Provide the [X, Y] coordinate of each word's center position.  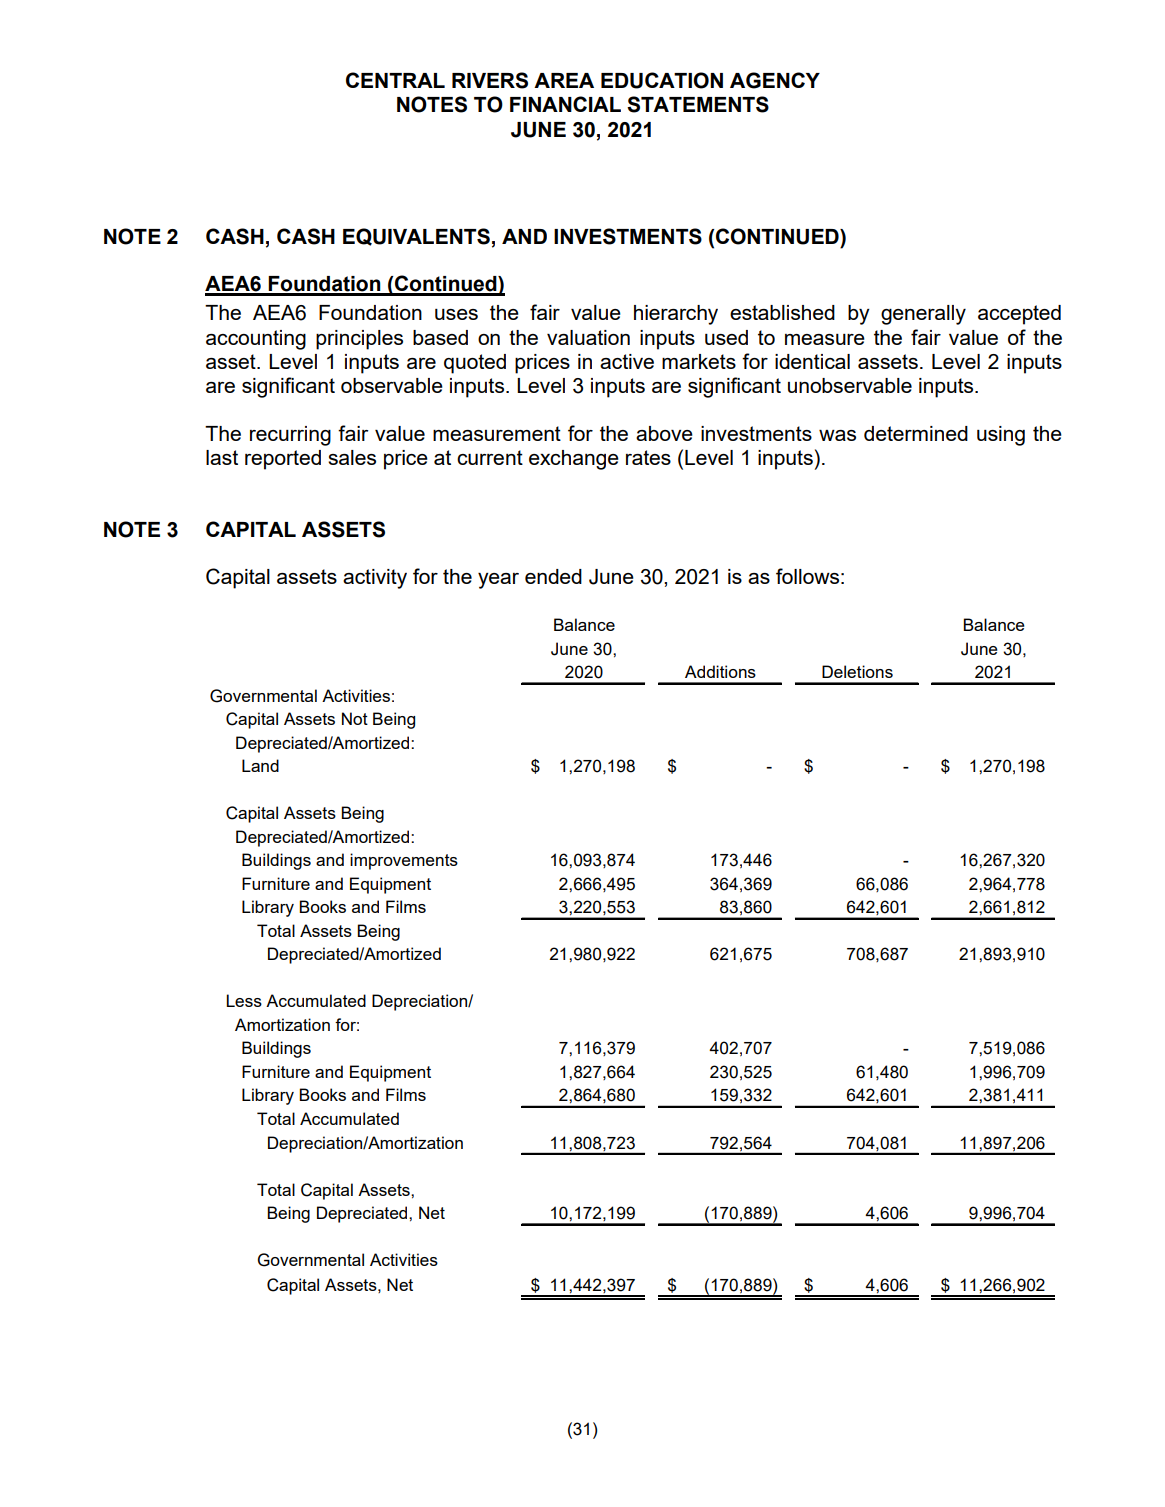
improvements [404, 861]
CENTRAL [395, 80]
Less [244, 1000]
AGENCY [775, 80]
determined [916, 433]
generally [923, 315]
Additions [720, 671]
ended [553, 576]
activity [375, 579]
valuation [588, 337]
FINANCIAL [565, 104]
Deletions [857, 671]
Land [260, 765]
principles [359, 340]
